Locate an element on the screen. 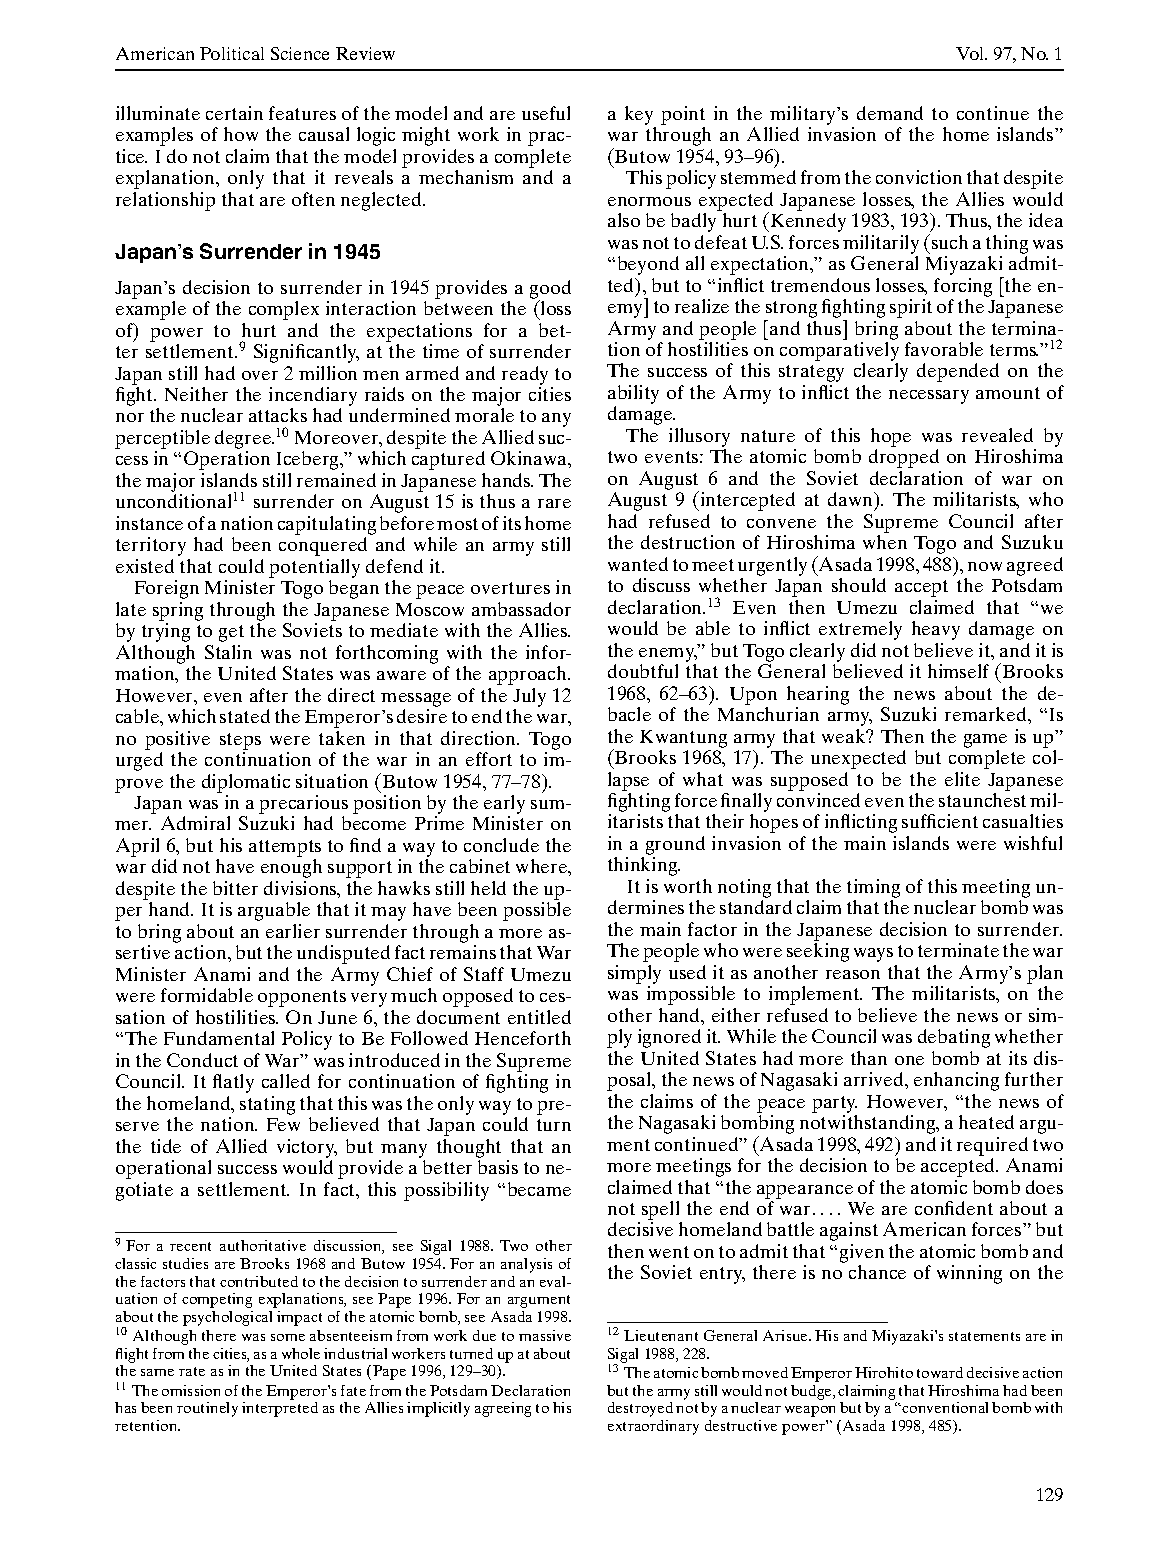 The width and height of the screenshot is (1164, 1552). ways is located at coordinates (873, 955).
